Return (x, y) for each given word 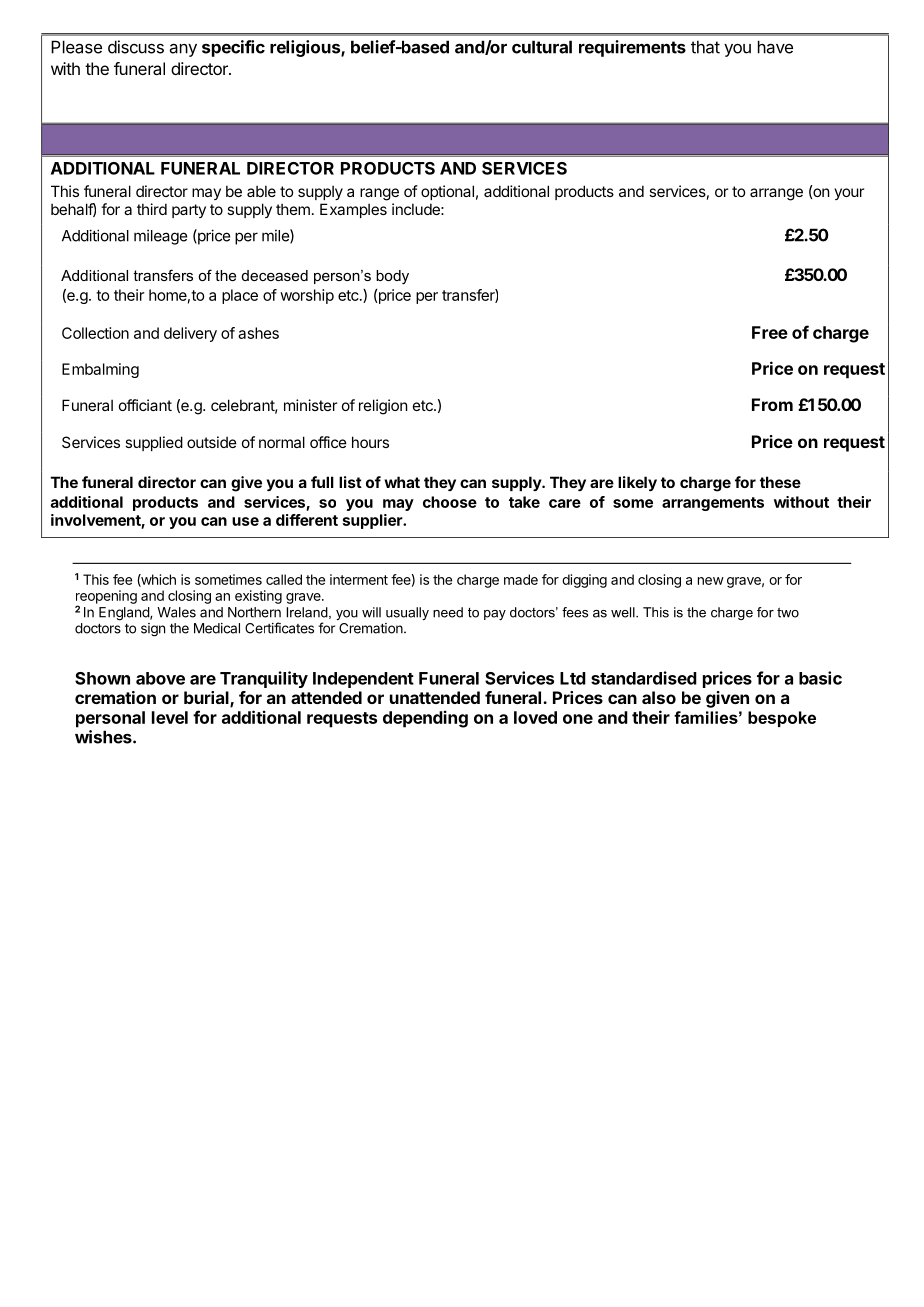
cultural (542, 47)
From (772, 404)
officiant (145, 405)
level (170, 717)
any (183, 50)
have (775, 47)
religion (383, 407)
